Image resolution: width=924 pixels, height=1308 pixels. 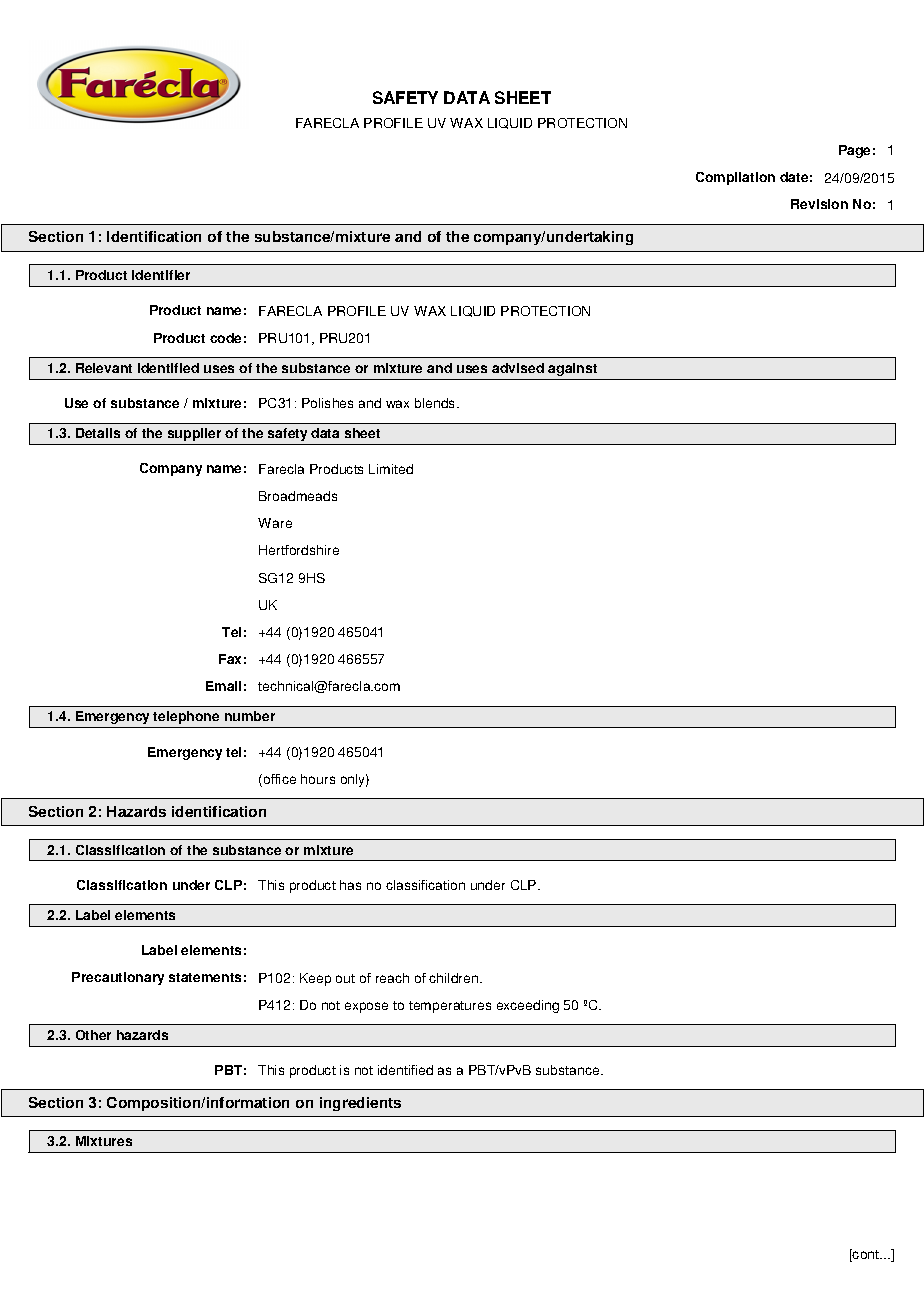 I want to click on advised, so click(x=518, y=368).
